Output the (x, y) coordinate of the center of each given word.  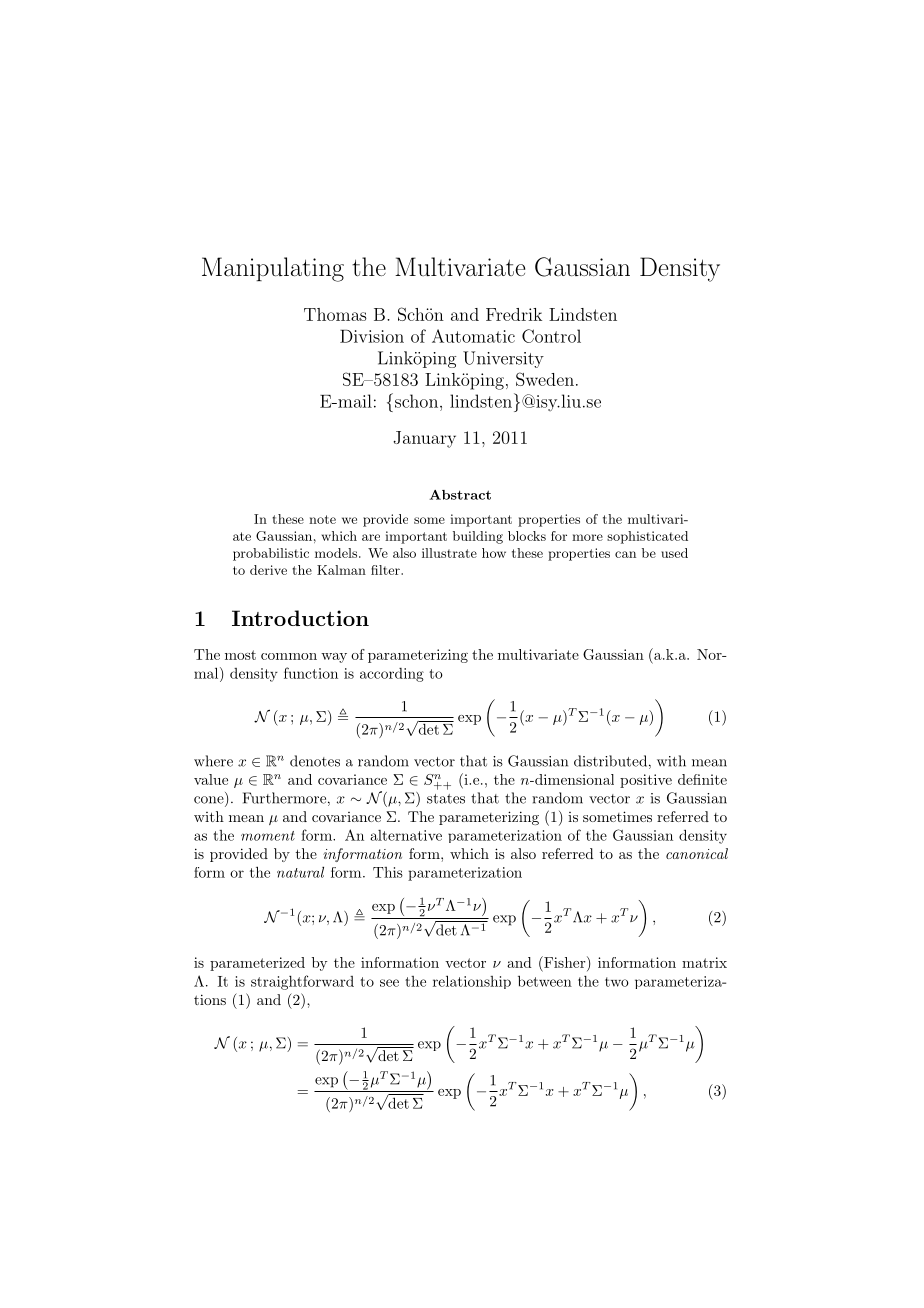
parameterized (257, 964)
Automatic (473, 336)
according (392, 675)
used (674, 553)
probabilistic (271, 554)
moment (268, 836)
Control (551, 336)
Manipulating (273, 269)
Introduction (300, 618)
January (424, 439)
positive (646, 781)
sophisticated (647, 537)
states (446, 799)
